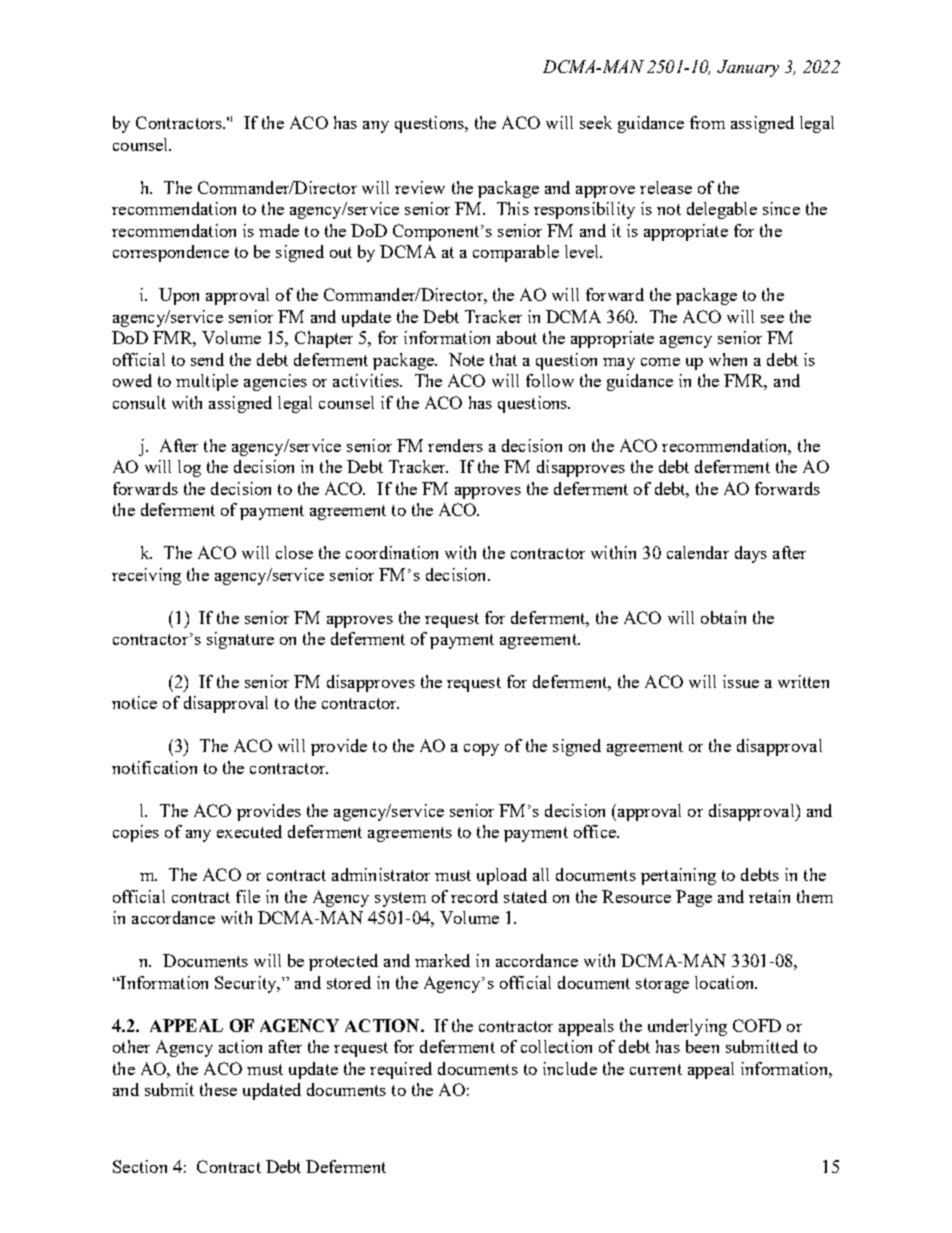 The height and width of the screenshot is (1233, 952). Describe the element at coordinates (769, 896) in the screenshot. I see `retain` at that location.
